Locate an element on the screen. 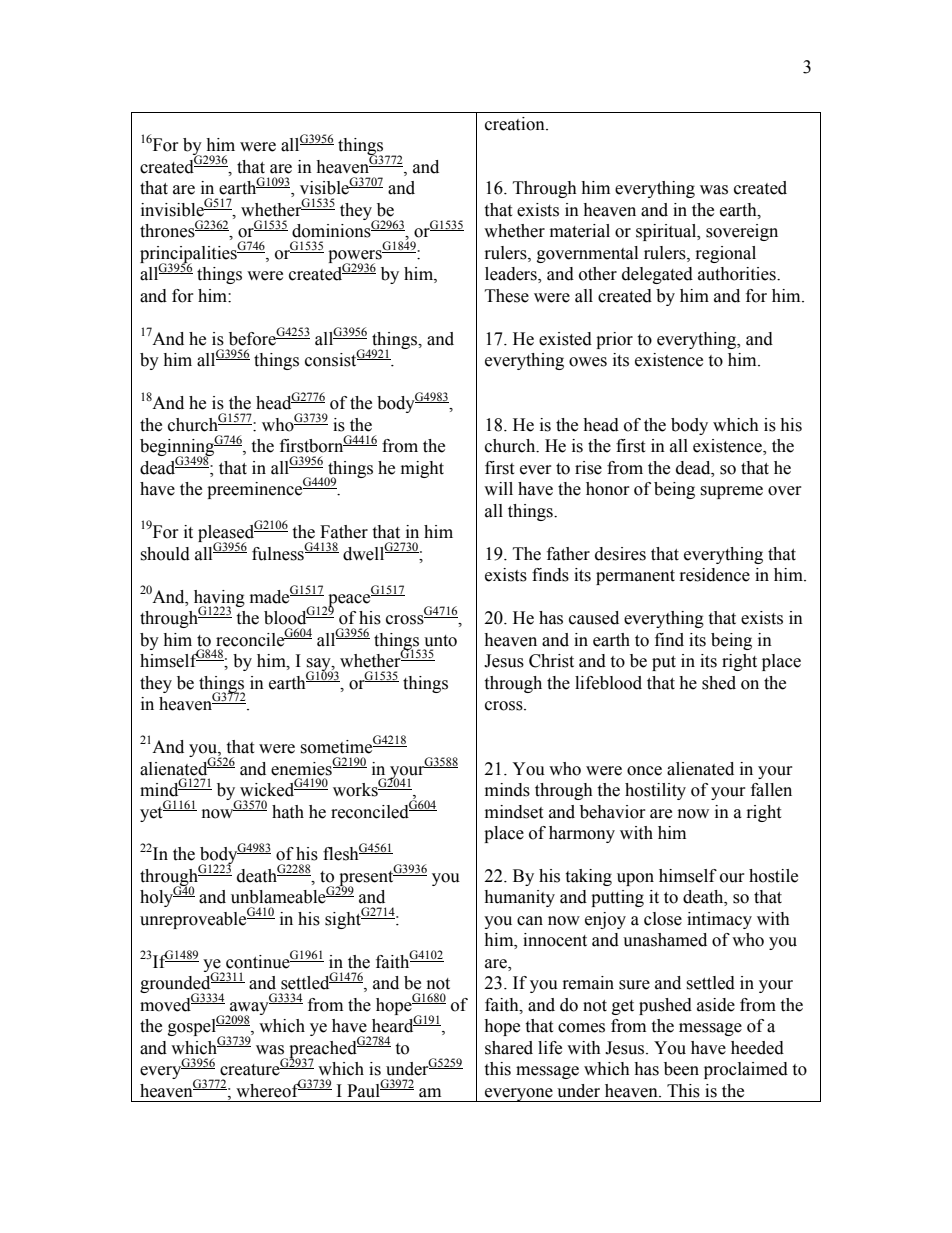  residence is located at coordinates (715, 575).
